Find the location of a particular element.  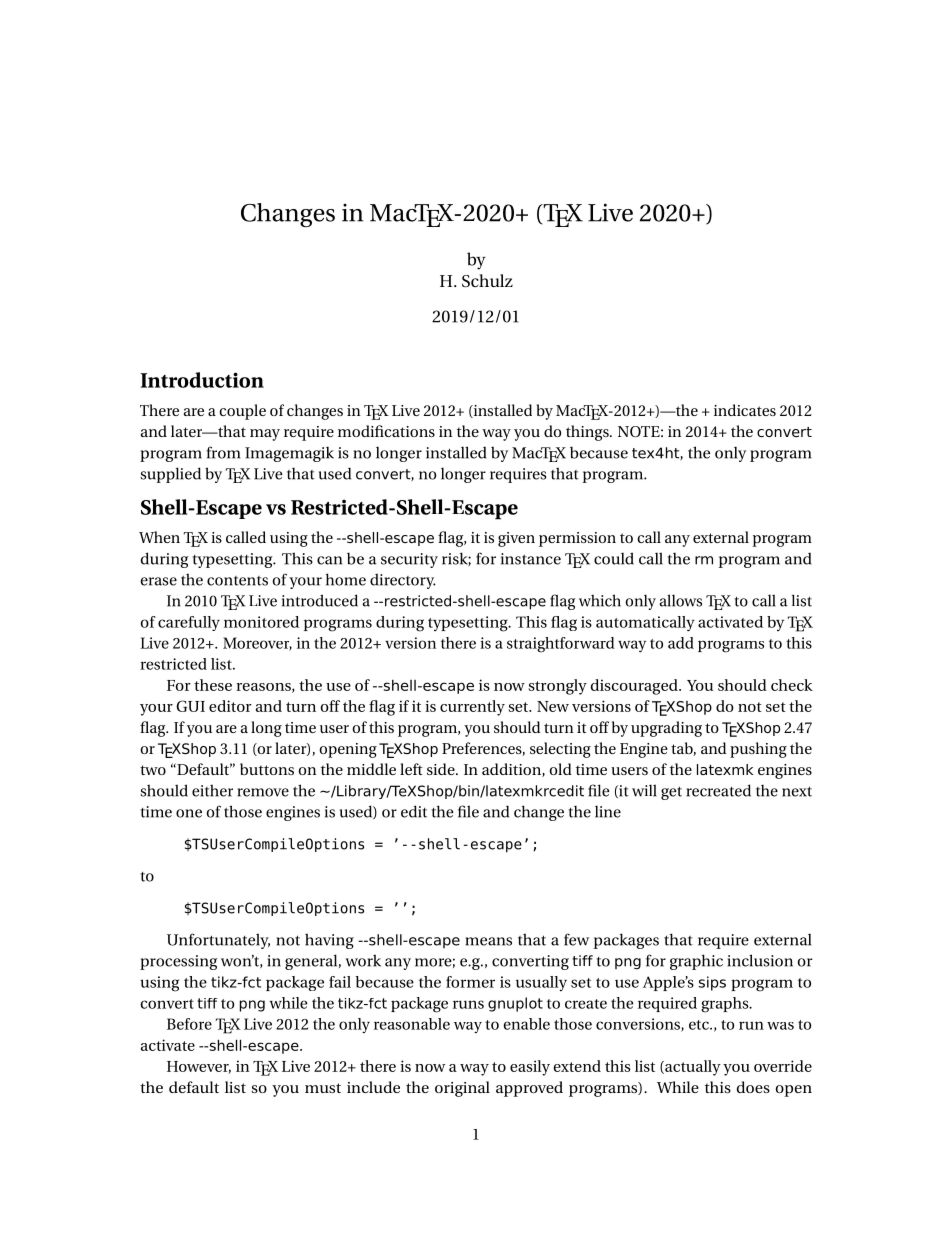

Introduction is located at coordinates (202, 380).
